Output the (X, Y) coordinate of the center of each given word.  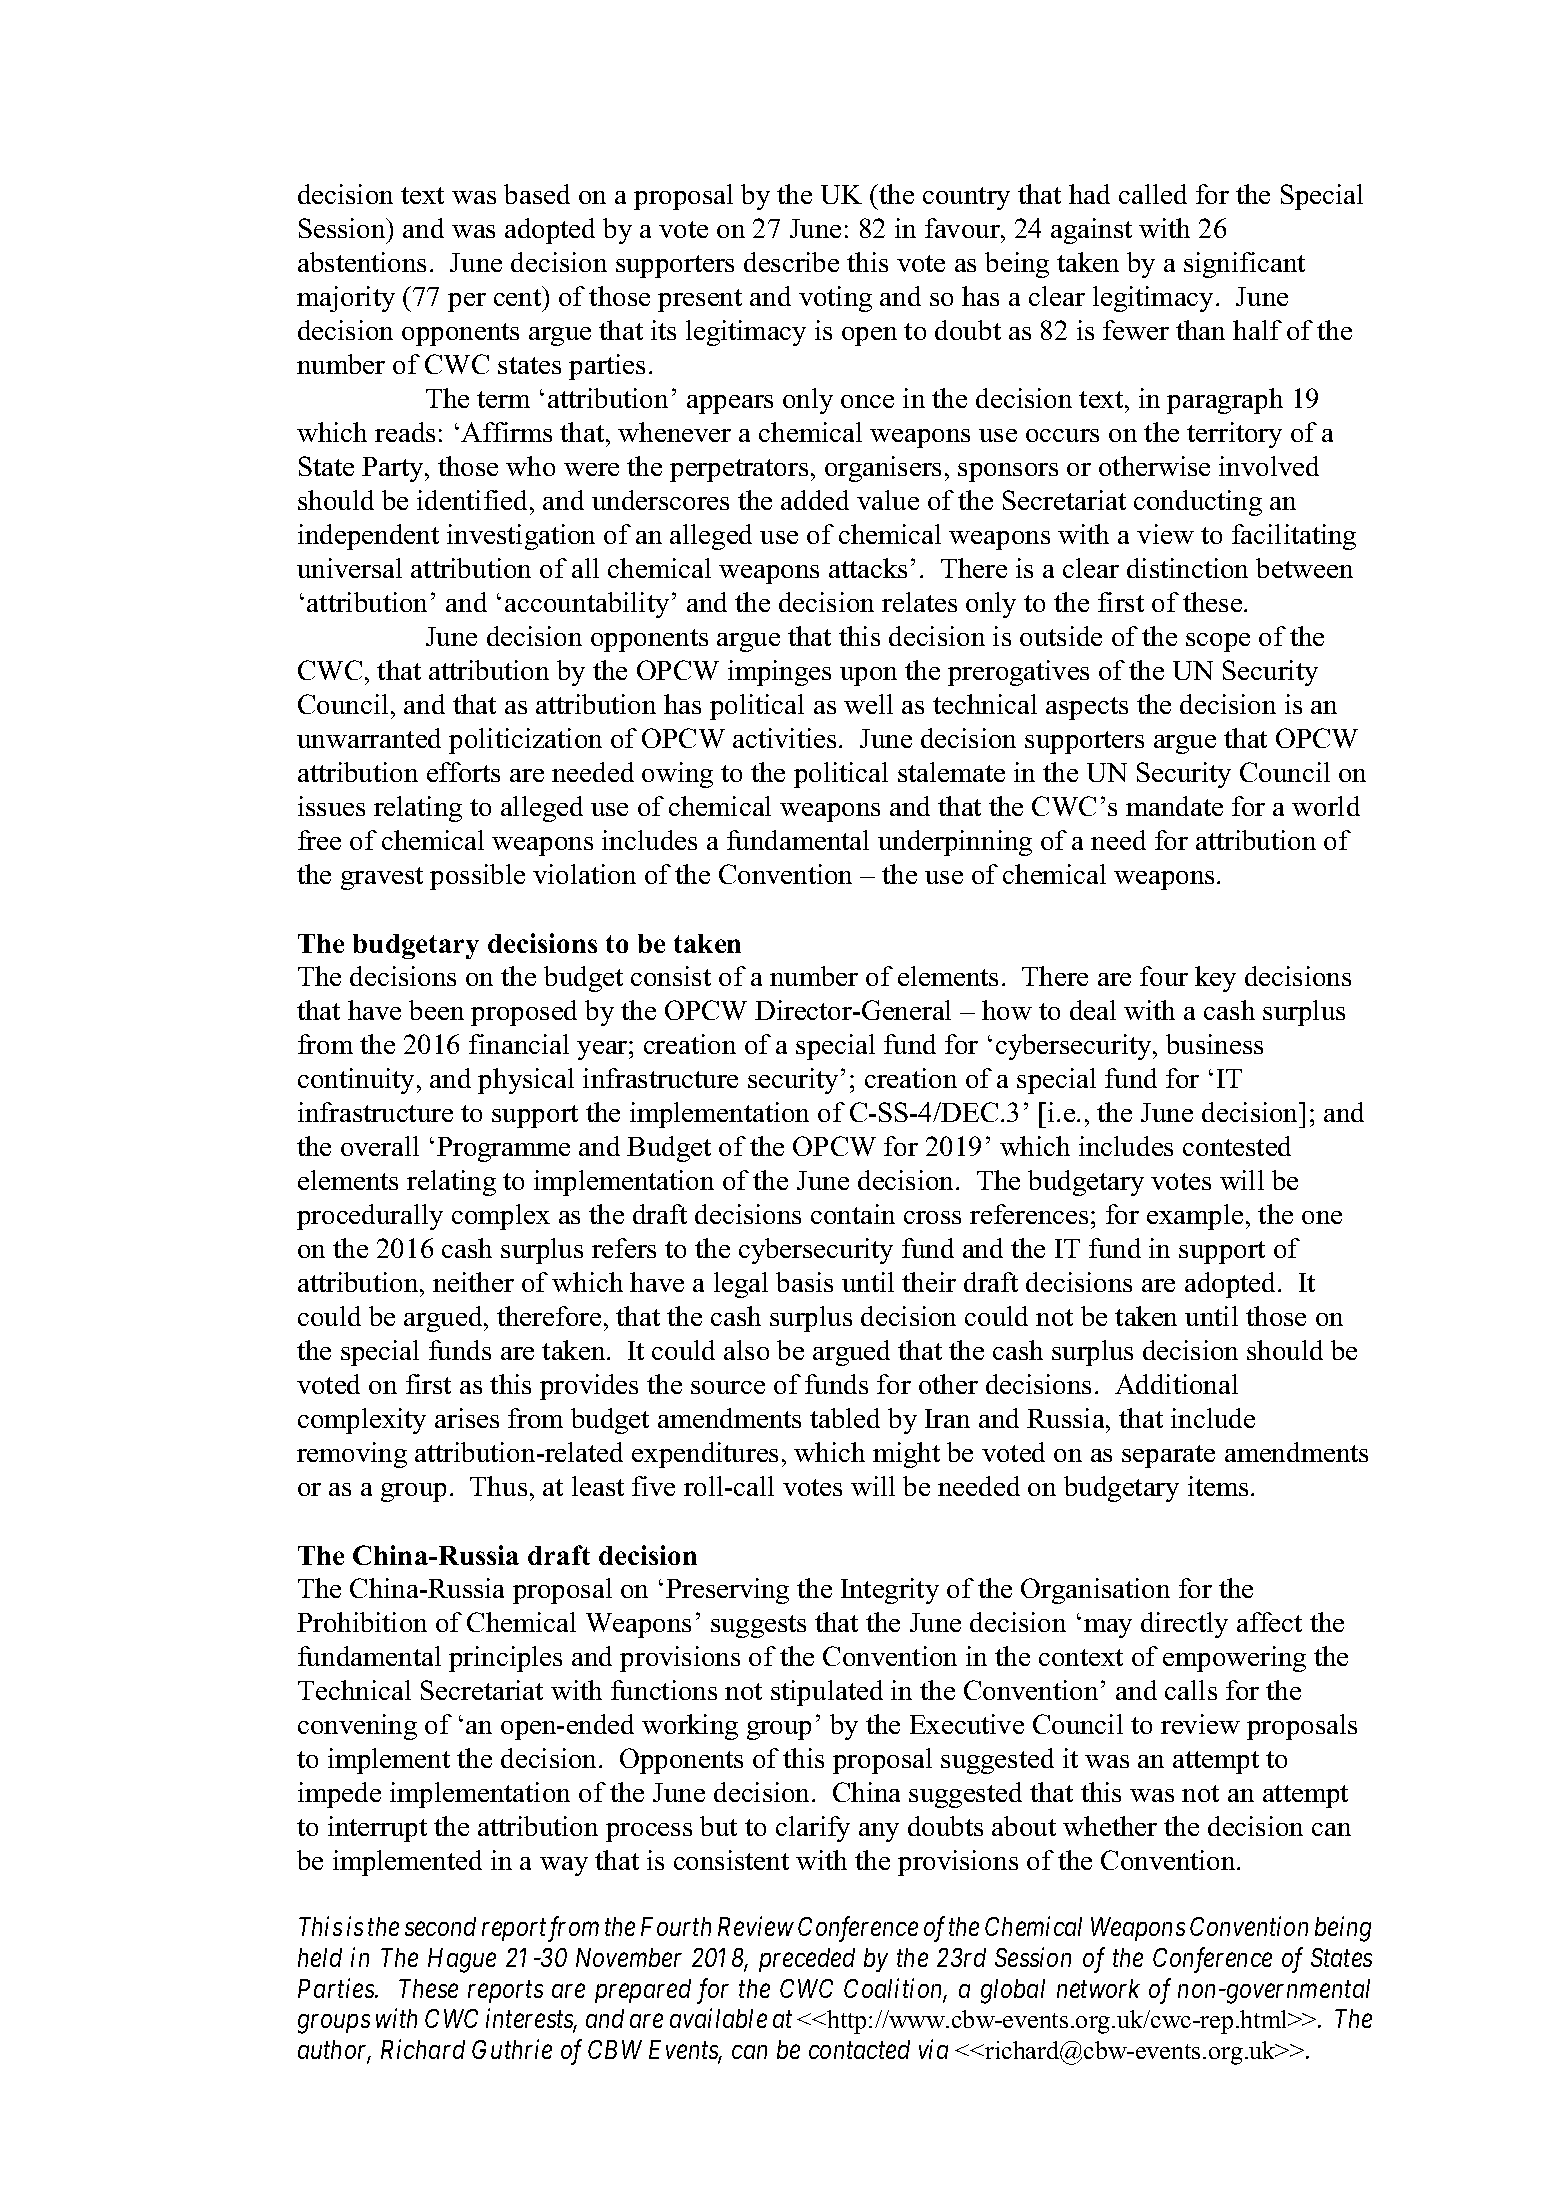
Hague (462, 1960)
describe (791, 262)
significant (1244, 265)
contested (1237, 1146)
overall (380, 1146)
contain (853, 1214)
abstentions (362, 262)
